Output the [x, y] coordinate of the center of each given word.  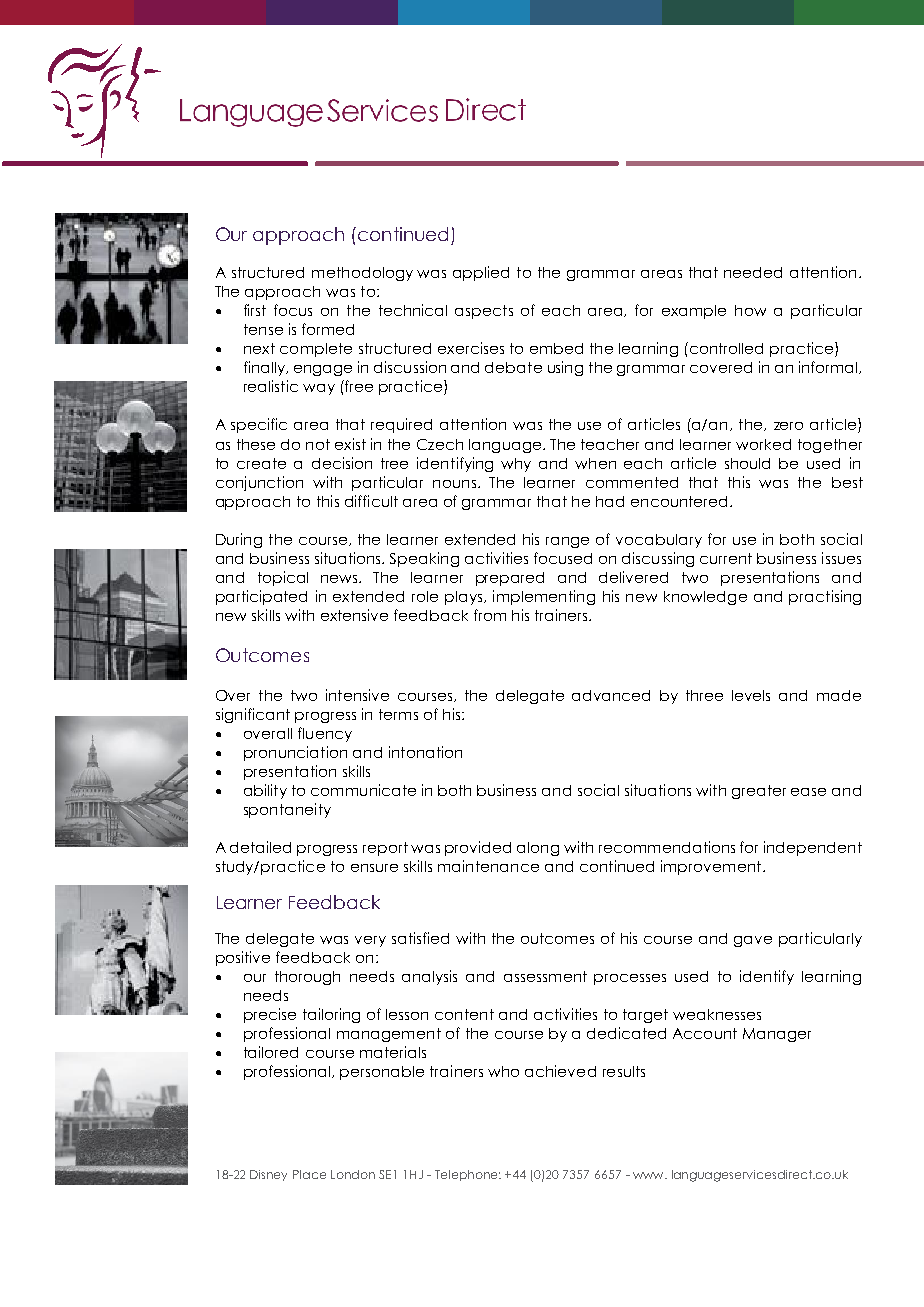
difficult [371, 501]
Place [309, 1174]
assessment [545, 976]
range [567, 542]
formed [328, 329]
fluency [325, 734]
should [747, 463]
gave [753, 941]
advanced [611, 695]
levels [751, 695]
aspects [484, 312]
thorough [307, 978]
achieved [560, 1071]
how [750, 310]
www [649, 1175]
